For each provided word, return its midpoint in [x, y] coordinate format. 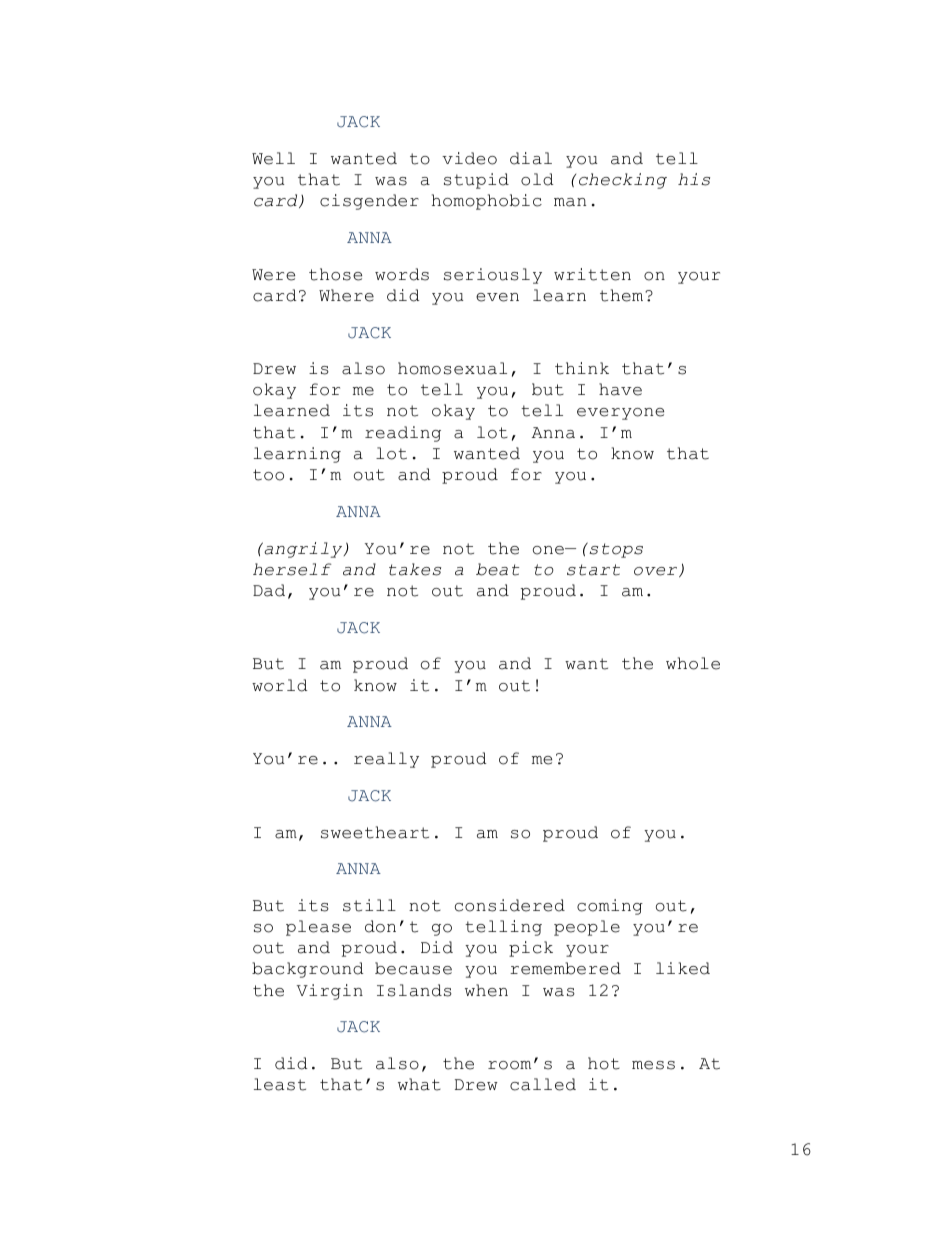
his [694, 179]
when [486, 990]
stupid [476, 181]
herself [292, 569]
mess [653, 1065]
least [280, 1084]
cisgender [369, 202]
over [657, 572]
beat [497, 569]
